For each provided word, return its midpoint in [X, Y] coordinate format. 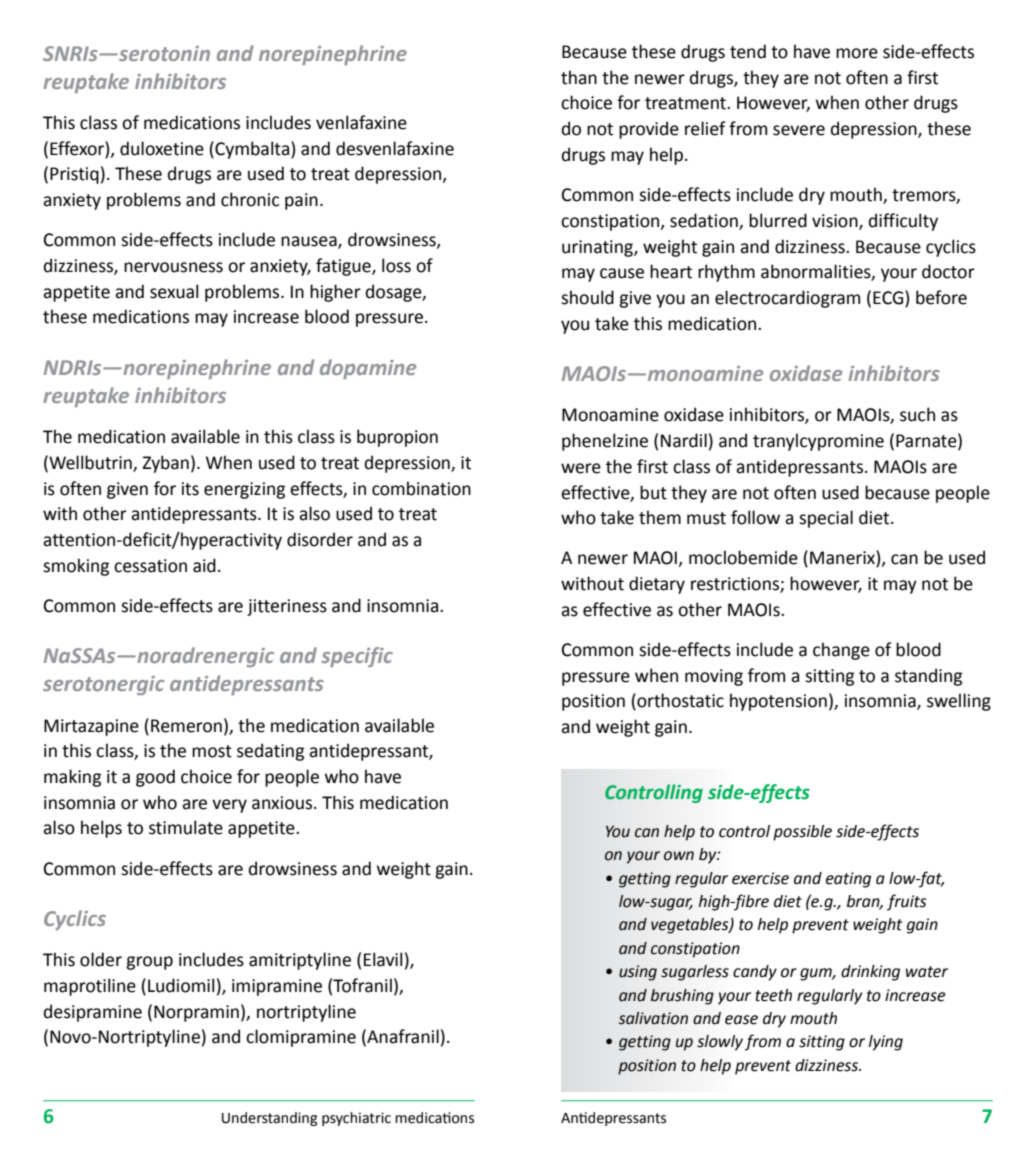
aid [204, 565]
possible [802, 833]
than [579, 77]
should [587, 297]
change [841, 651]
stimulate [186, 827]
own [679, 856]
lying [886, 1043]
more [857, 53]
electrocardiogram [787, 299]
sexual [174, 291]
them [660, 517]
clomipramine [301, 1038]
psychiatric [356, 1119]
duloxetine [162, 148]
